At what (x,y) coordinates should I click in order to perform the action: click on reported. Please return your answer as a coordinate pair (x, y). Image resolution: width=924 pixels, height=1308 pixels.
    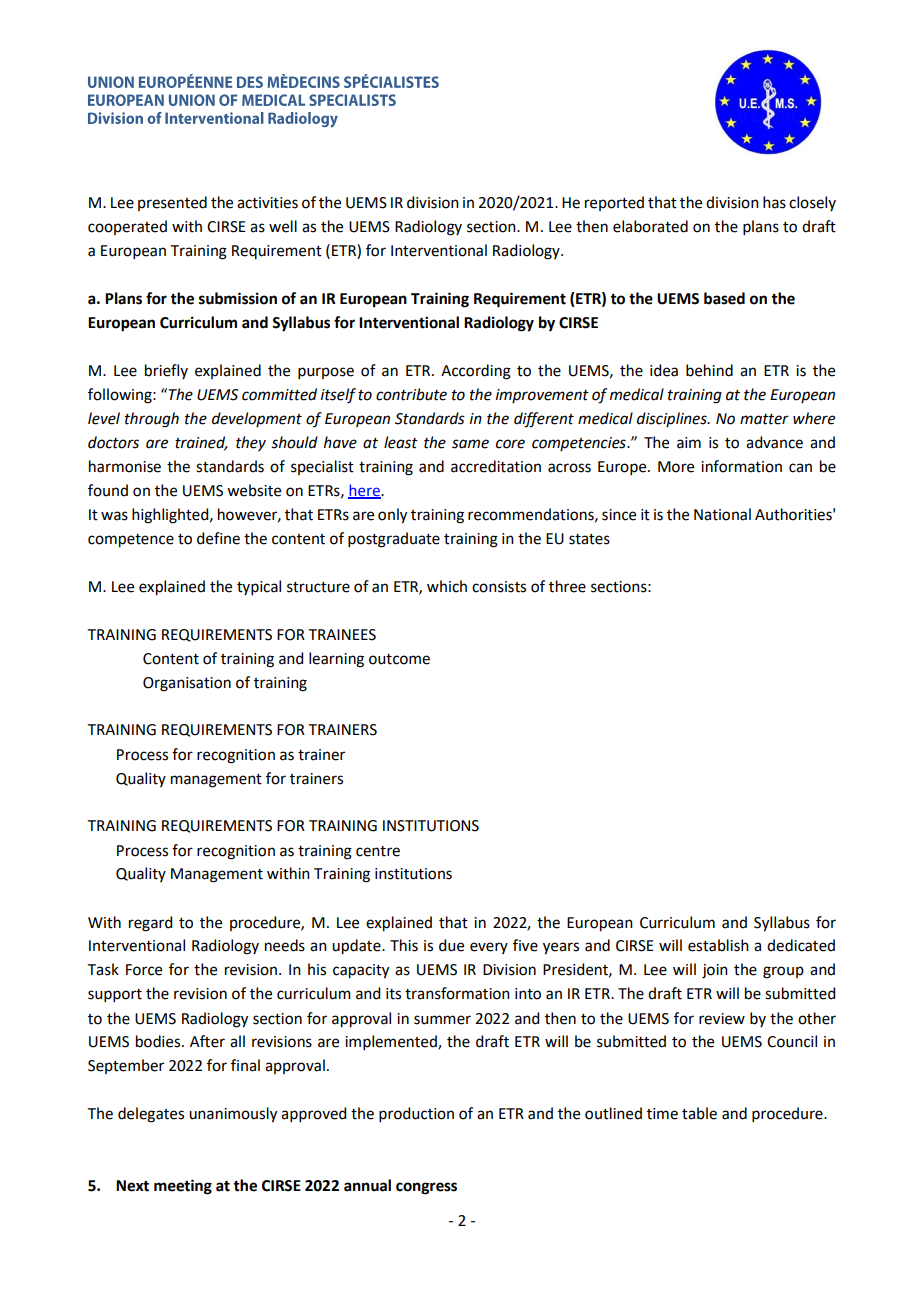
    Looking at the image, I should click on (614, 203).
